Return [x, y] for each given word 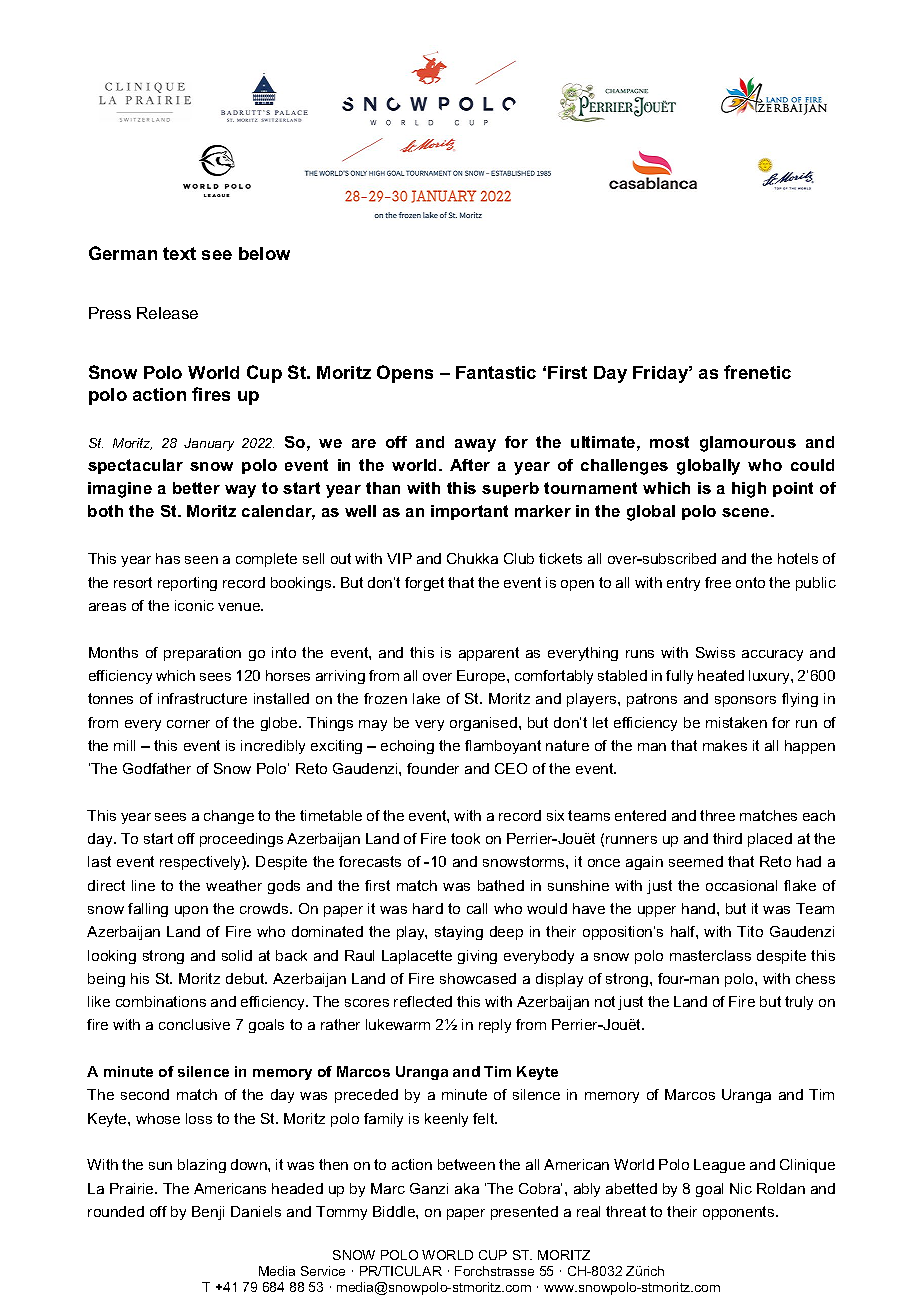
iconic [194, 605]
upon [191, 911]
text [179, 253]
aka [467, 1188]
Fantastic [496, 372]
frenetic [757, 372]
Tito [750, 931]
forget [424, 584]
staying [459, 933]
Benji [208, 1213]
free [718, 582]
